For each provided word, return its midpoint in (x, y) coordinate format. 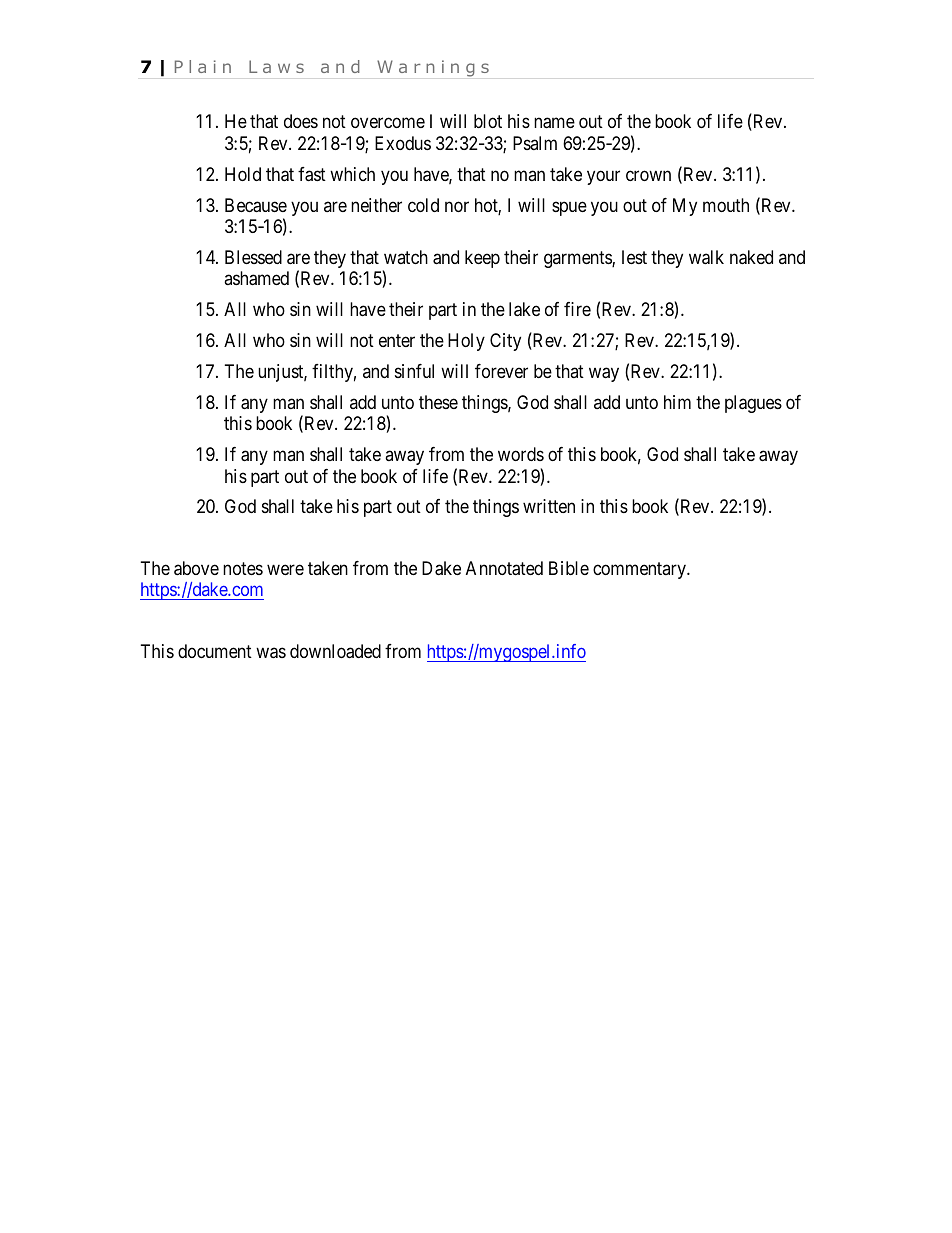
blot (488, 121)
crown (648, 175)
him (677, 402)
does (301, 121)
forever (501, 371)
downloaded (335, 651)
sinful (414, 371)
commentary (640, 570)
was (271, 653)
